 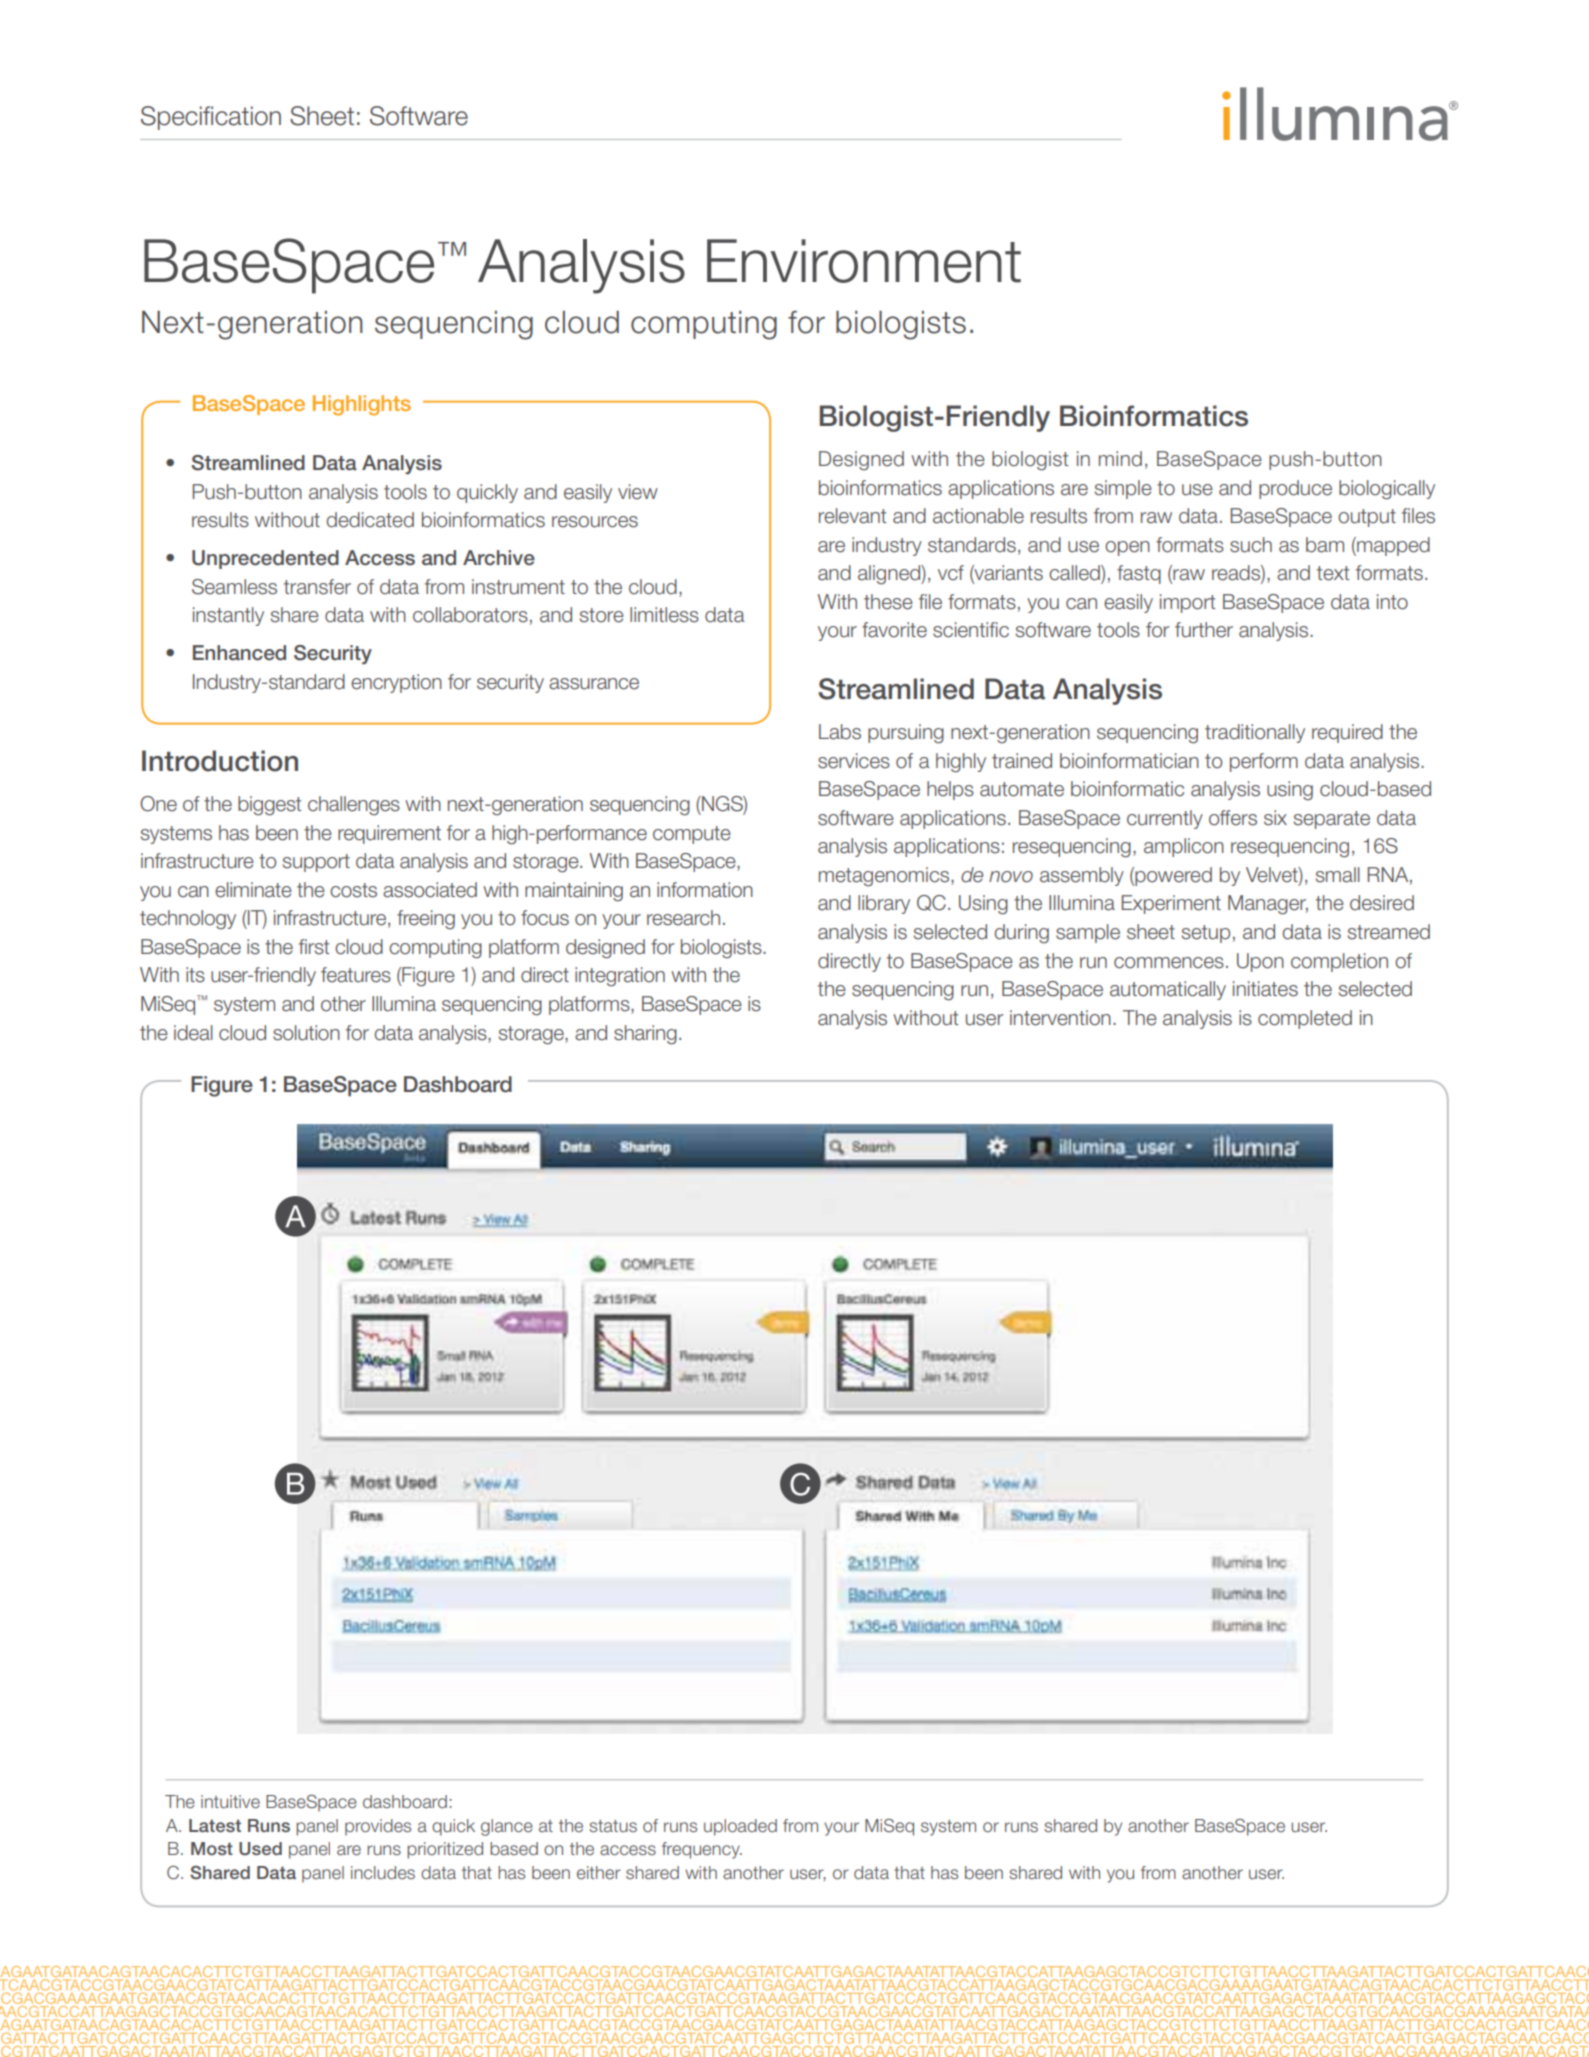 I want to click on solution, so click(x=306, y=1033).
